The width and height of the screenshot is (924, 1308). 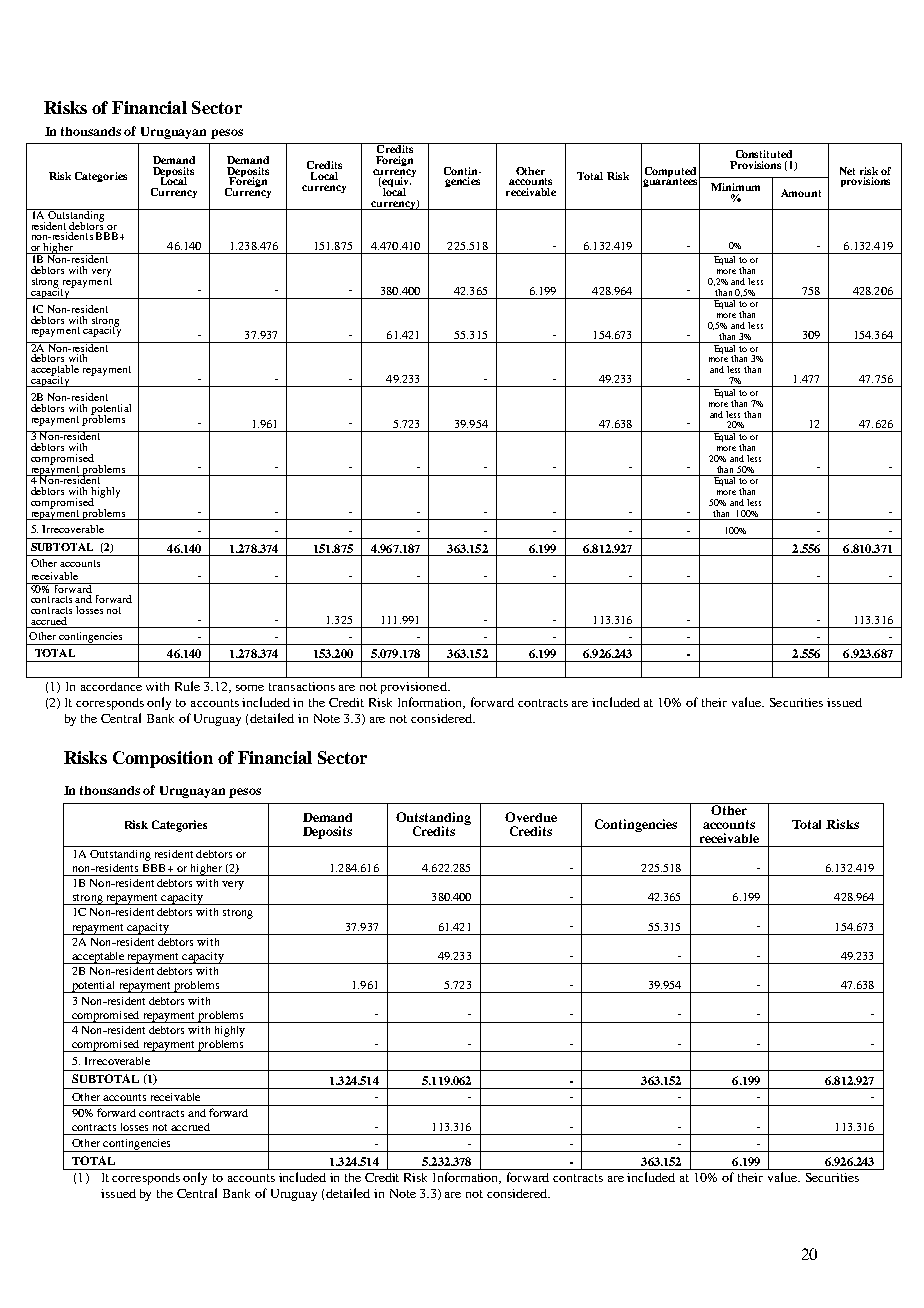 What do you see at coordinates (764, 154) in the screenshot?
I see `Constituted` at bounding box center [764, 154].
